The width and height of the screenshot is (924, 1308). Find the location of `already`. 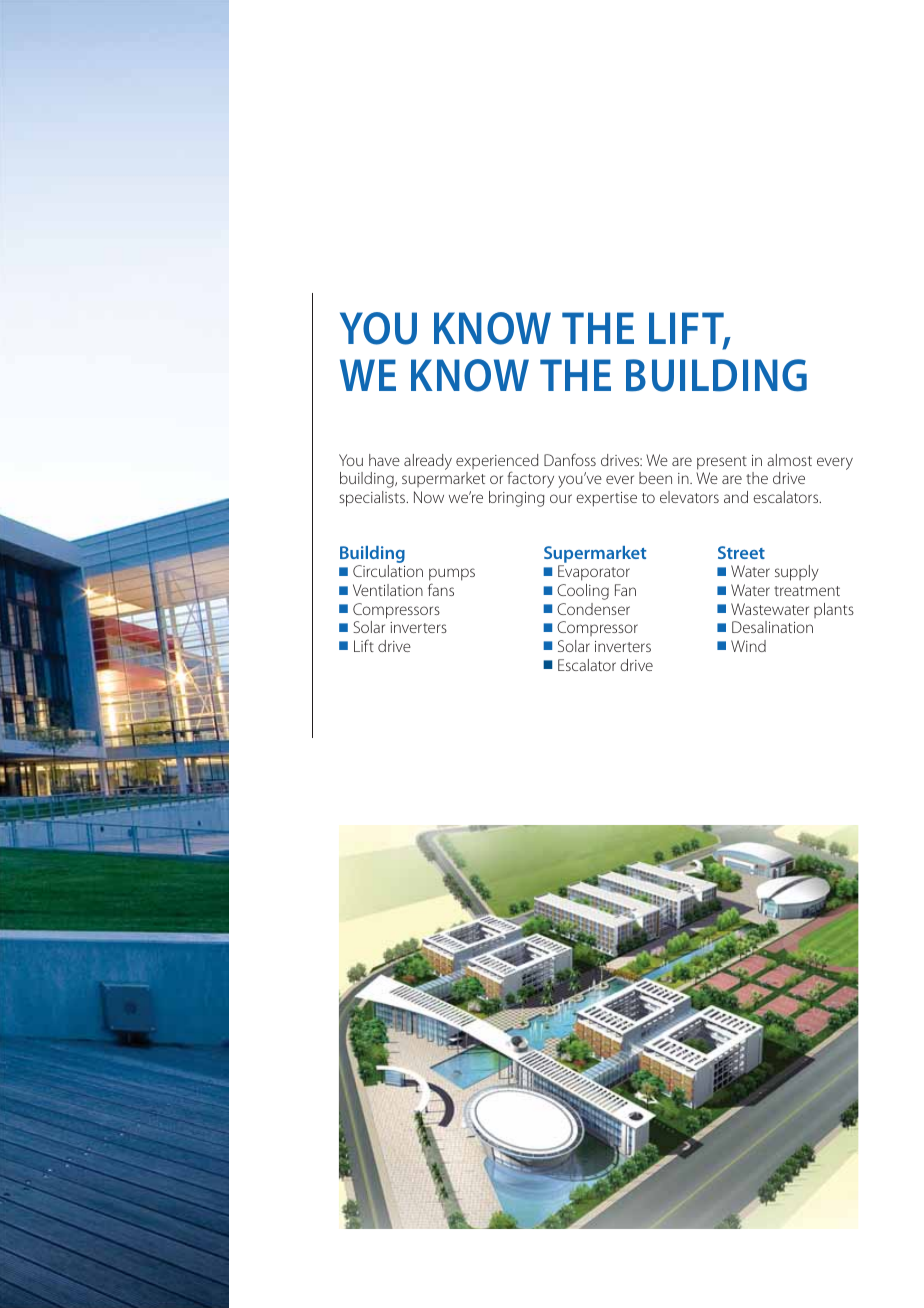

already is located at coordinates (428, 462).
